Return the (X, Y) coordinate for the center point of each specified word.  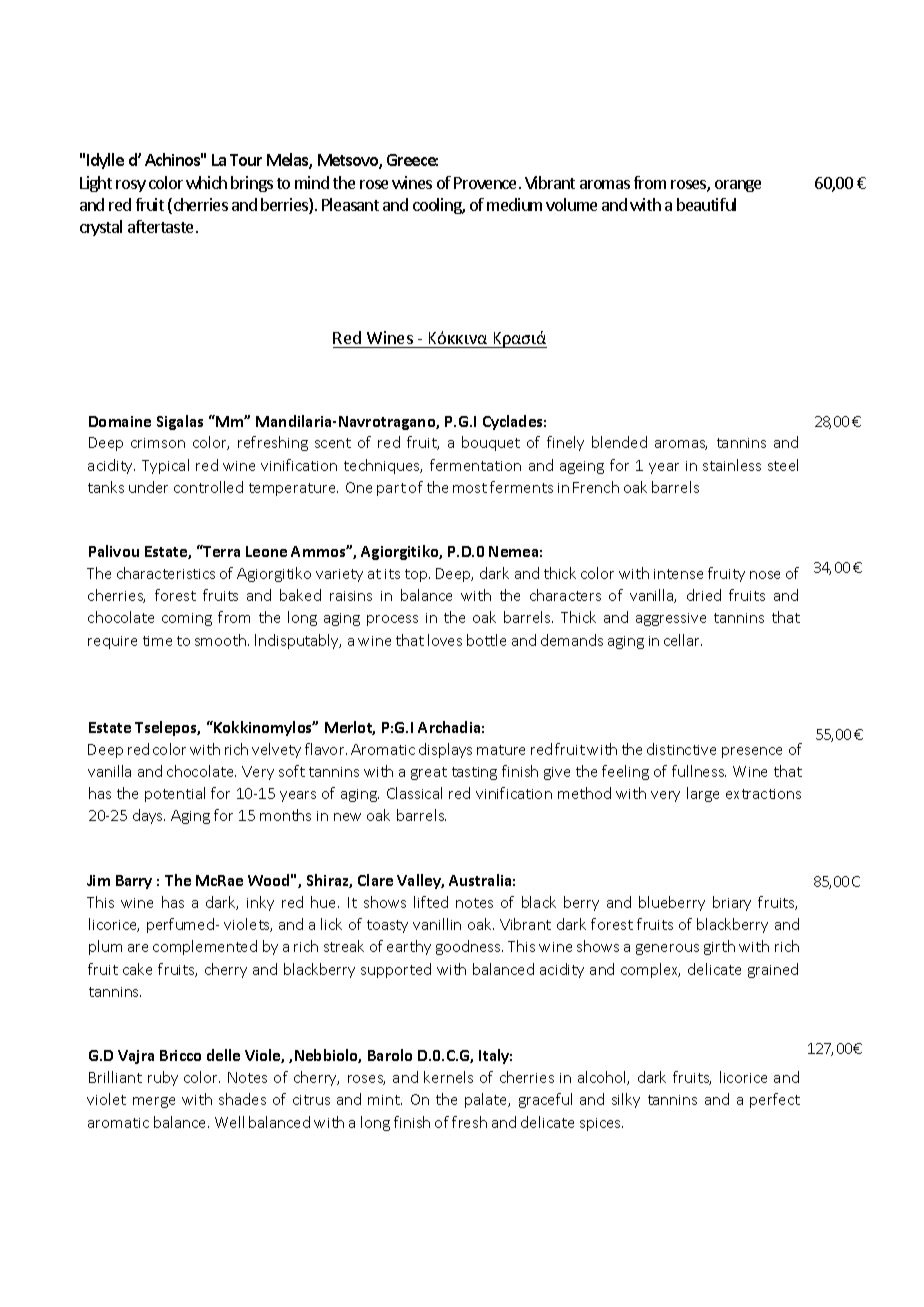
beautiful (706, 204)
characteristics (166, 573)
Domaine (120, 421)
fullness (699, 771)
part (391, 489)
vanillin (437, 924)
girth (719, 947)
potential (175, 794)
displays (445, 750)
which (206, 182)
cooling (438, 206)
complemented (205, 947)
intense (678, 574)
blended (619, 442)
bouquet (491, 443)
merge (154, 1102)
